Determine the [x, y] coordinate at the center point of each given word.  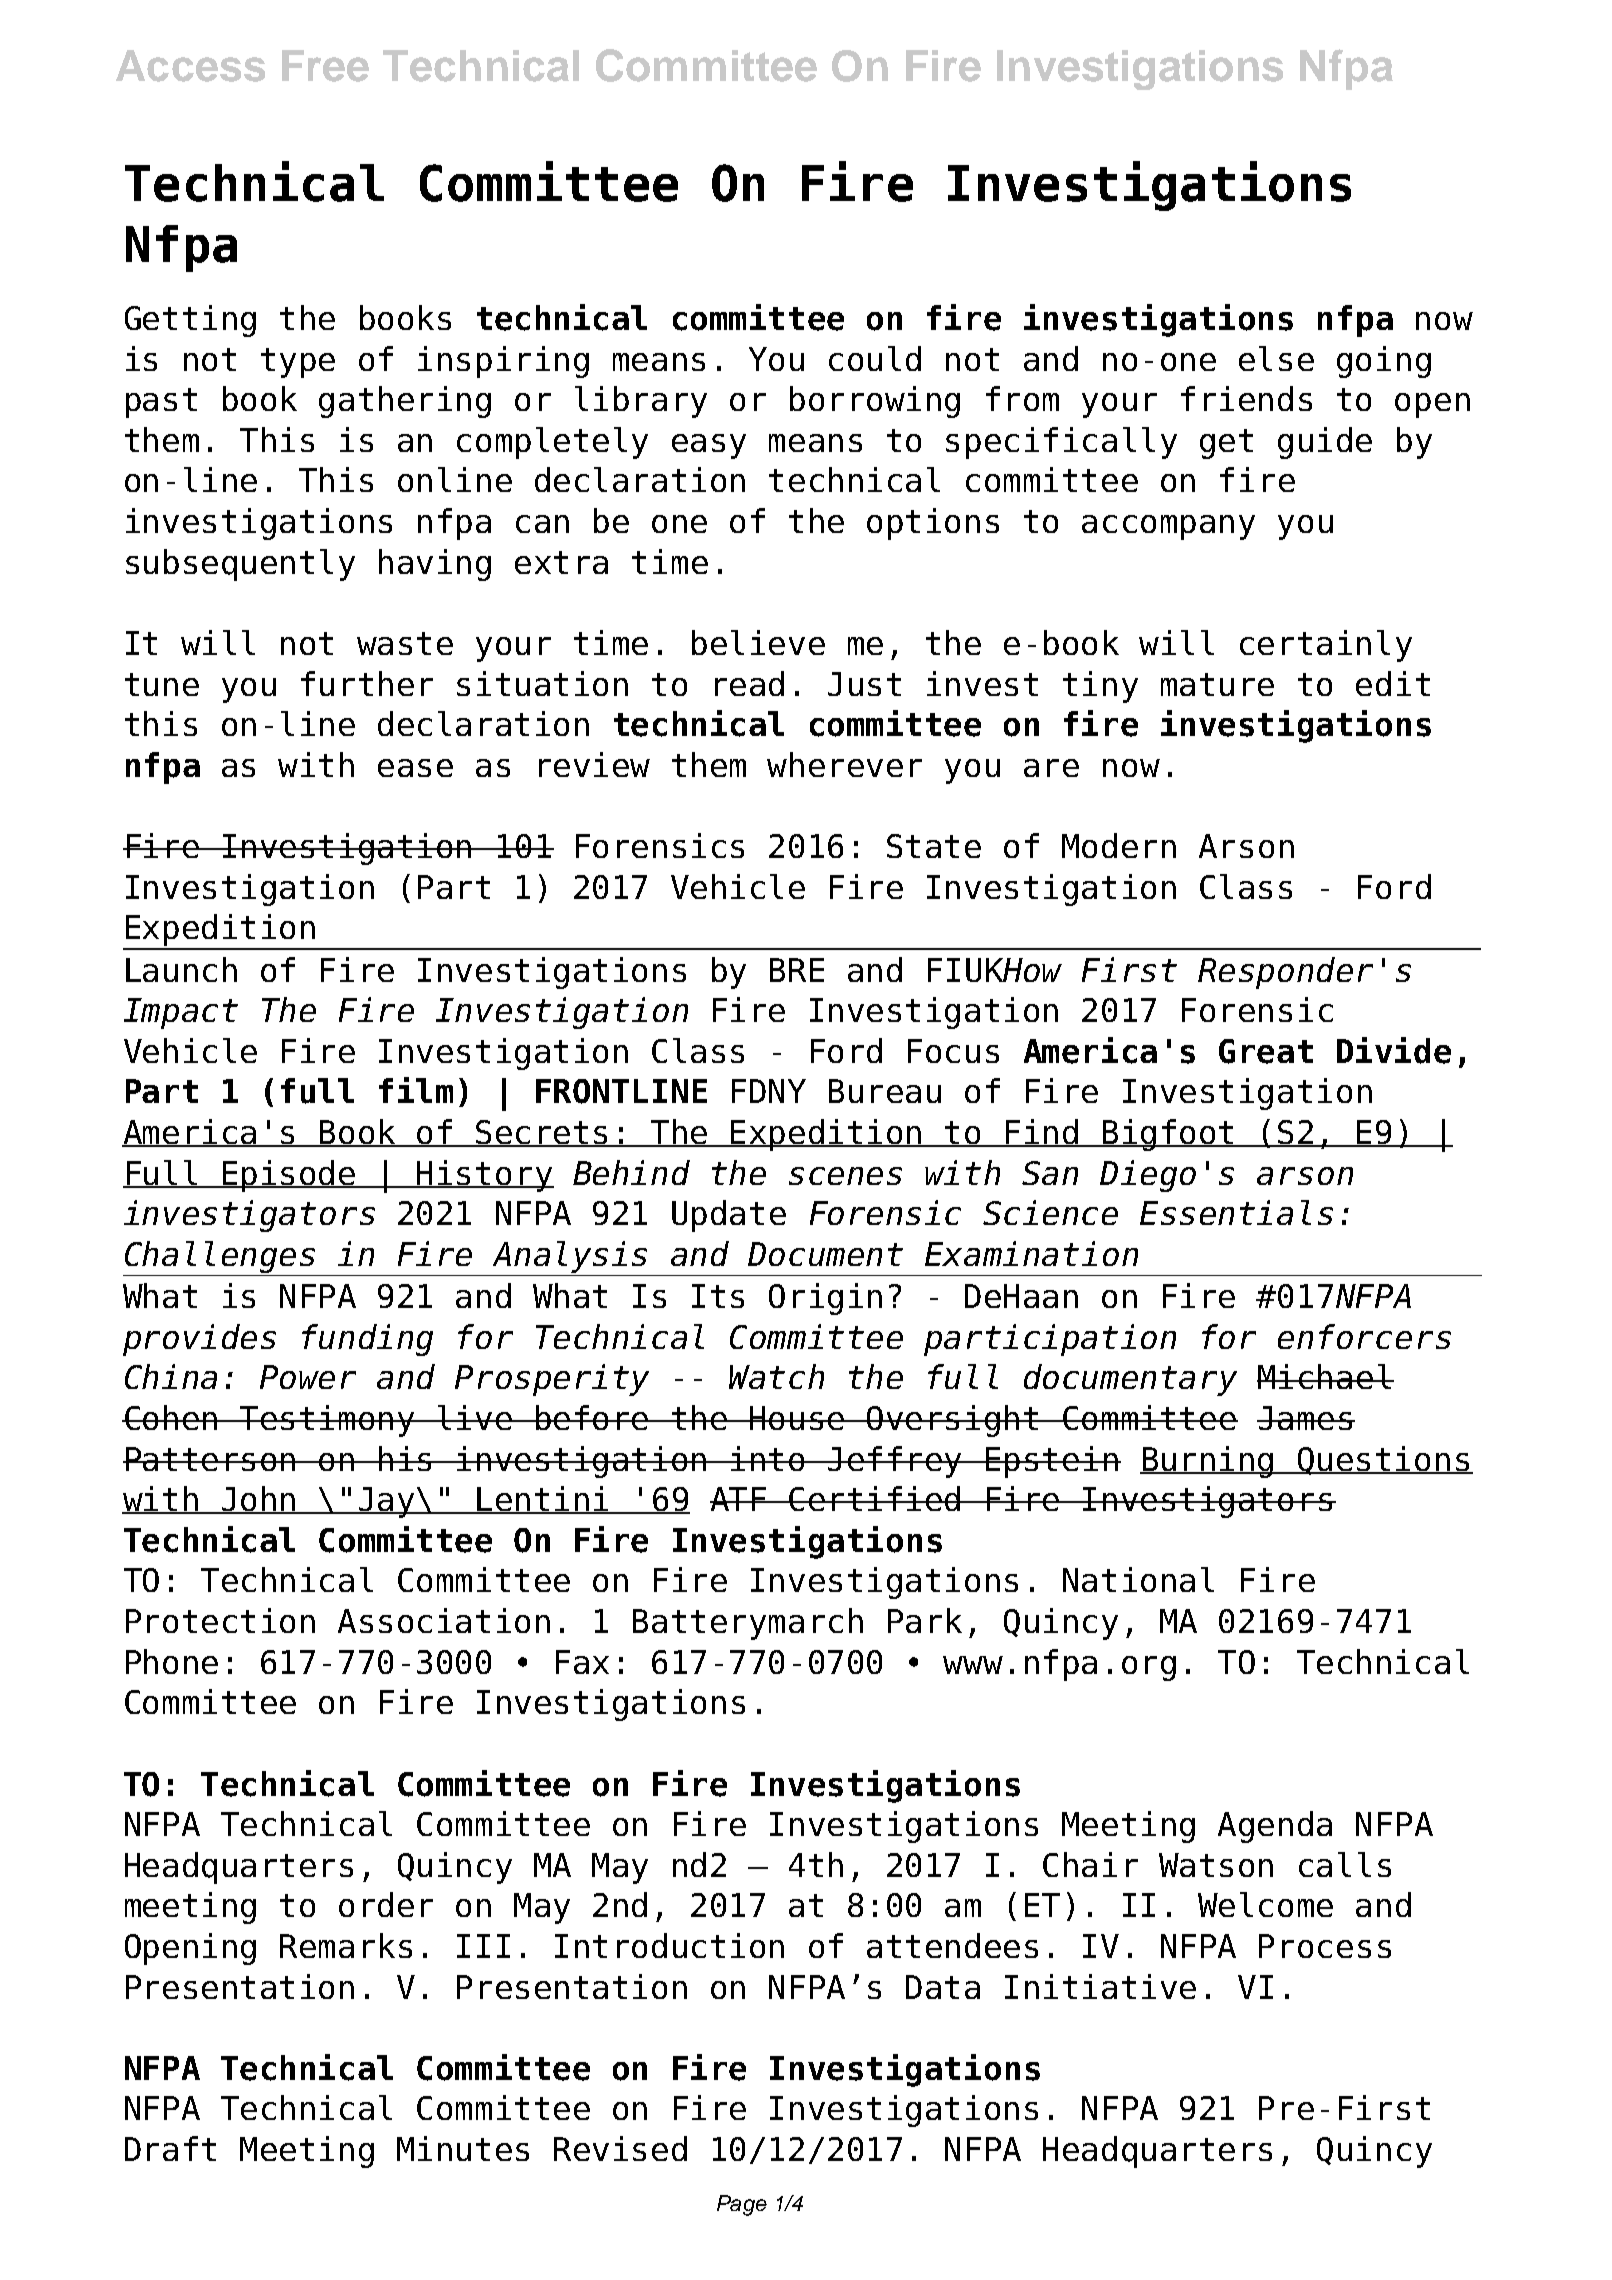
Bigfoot [1169, 1135]
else [1276, 358]
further [367, 683]
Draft [170, 2148]
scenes [845, 1176]
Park [925, 1620]
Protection [220, 1620]
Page [742, 2205]
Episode [289, 1176]
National [1138, 1579]
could [875, 358]
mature [1217, 684]
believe [758, 642]
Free [325, 66]
